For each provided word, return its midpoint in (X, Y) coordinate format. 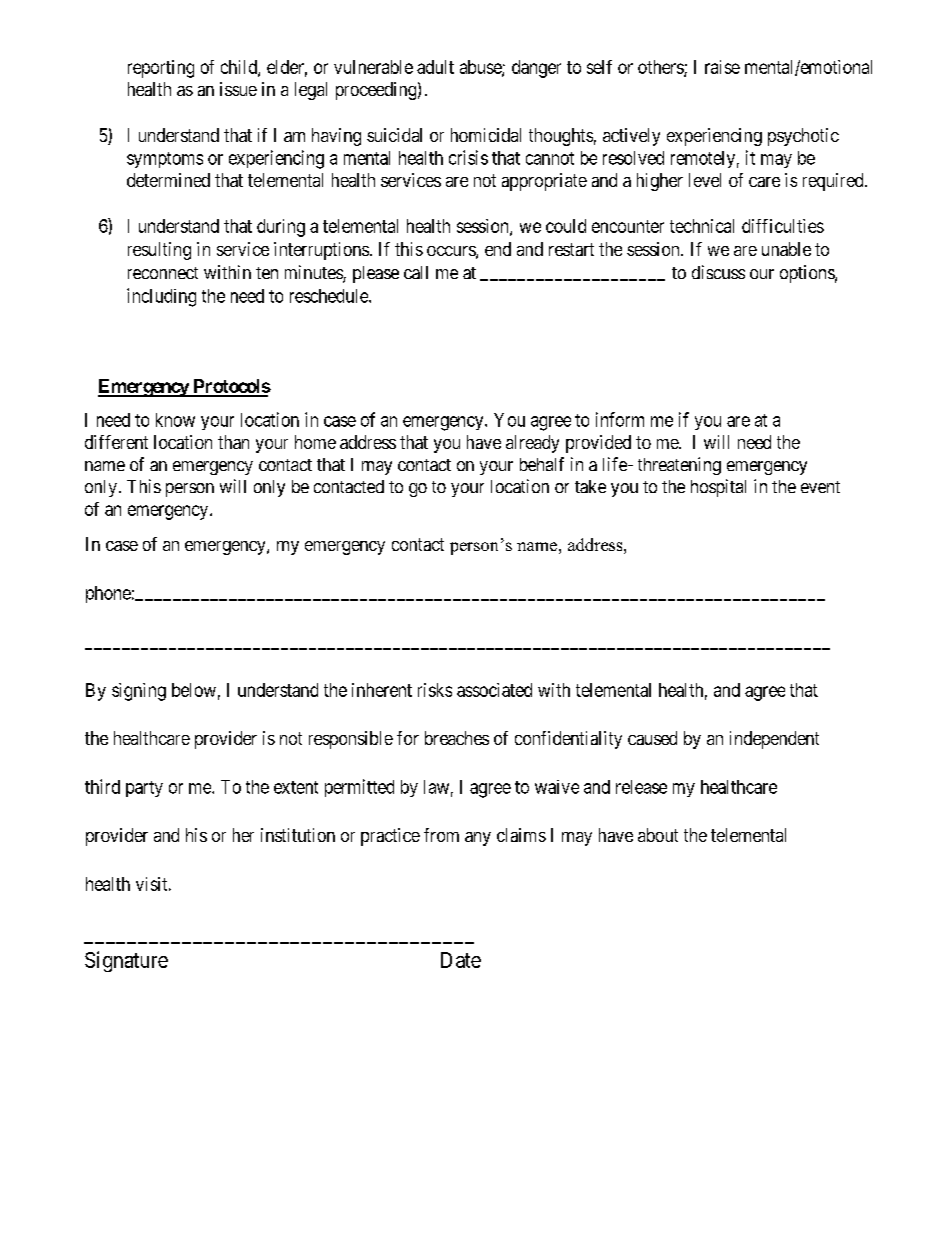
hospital (718, 488)
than (233, 442)
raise (722, 67)
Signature (126, 961)
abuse (481, 68)
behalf (542, 464)
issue (238, 89)
